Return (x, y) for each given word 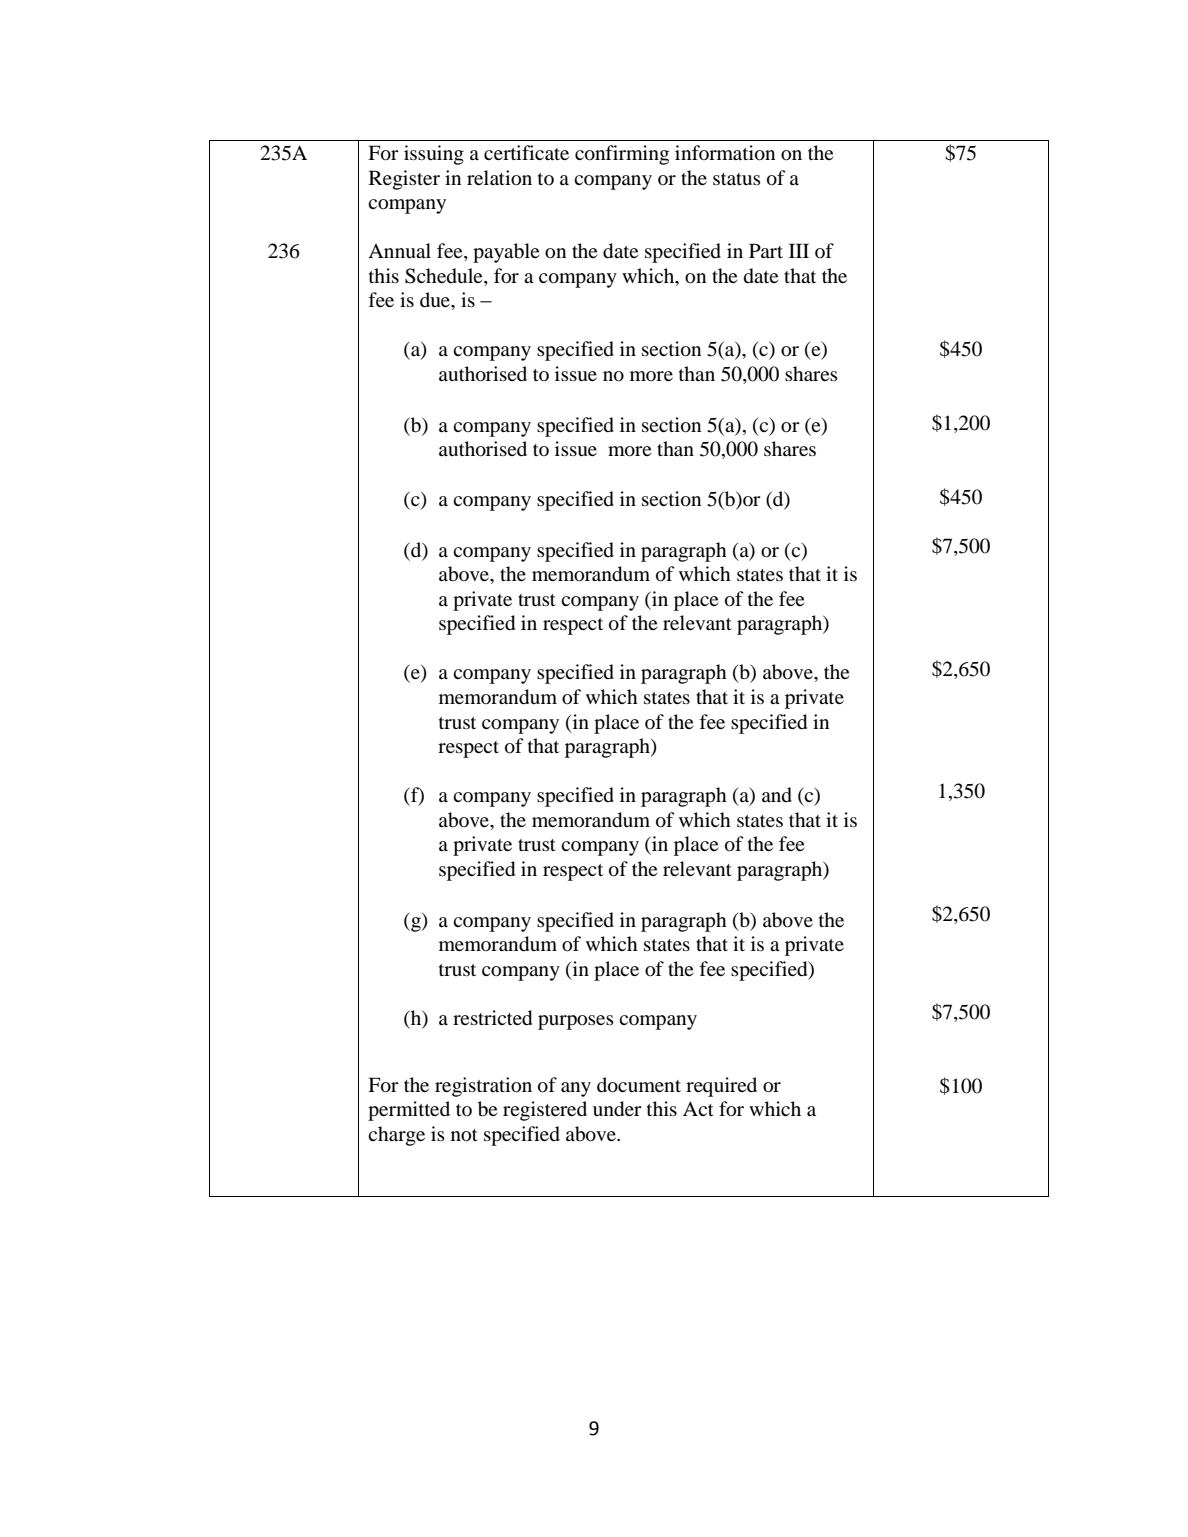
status (737, 179)
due (436, 301)
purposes (576, 1022)
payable (506, 253)
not (464, 1135)
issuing (434, 155)
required (721, 1087)
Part (766, 250)
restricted (492, 1018)
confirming (622, 155)
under (617, 1109)
